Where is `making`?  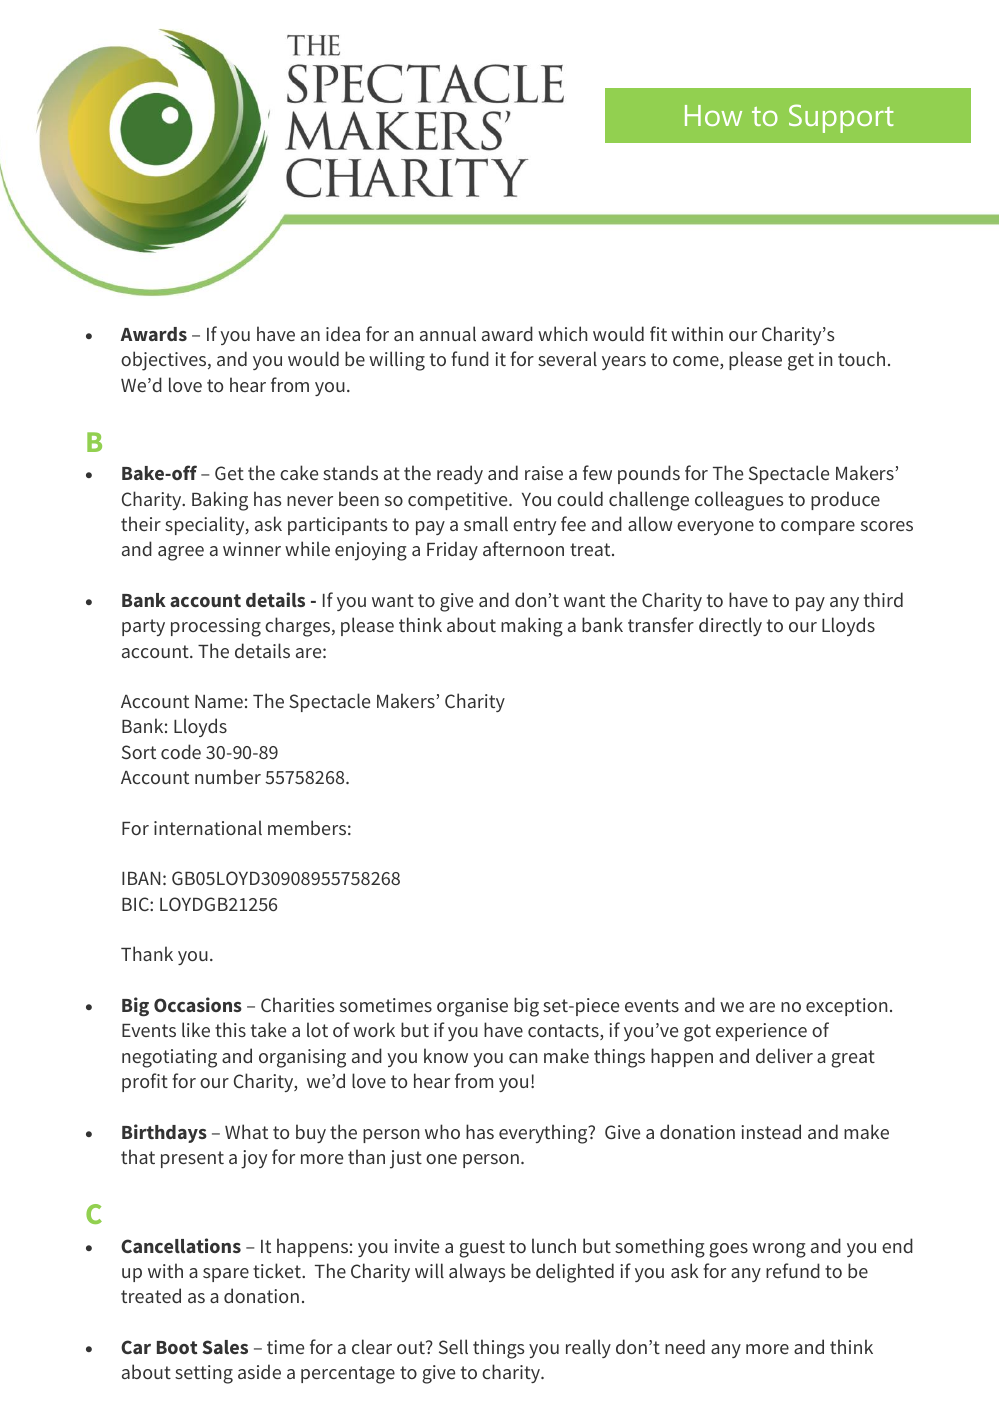
making is located at coordinates (532, 627).
